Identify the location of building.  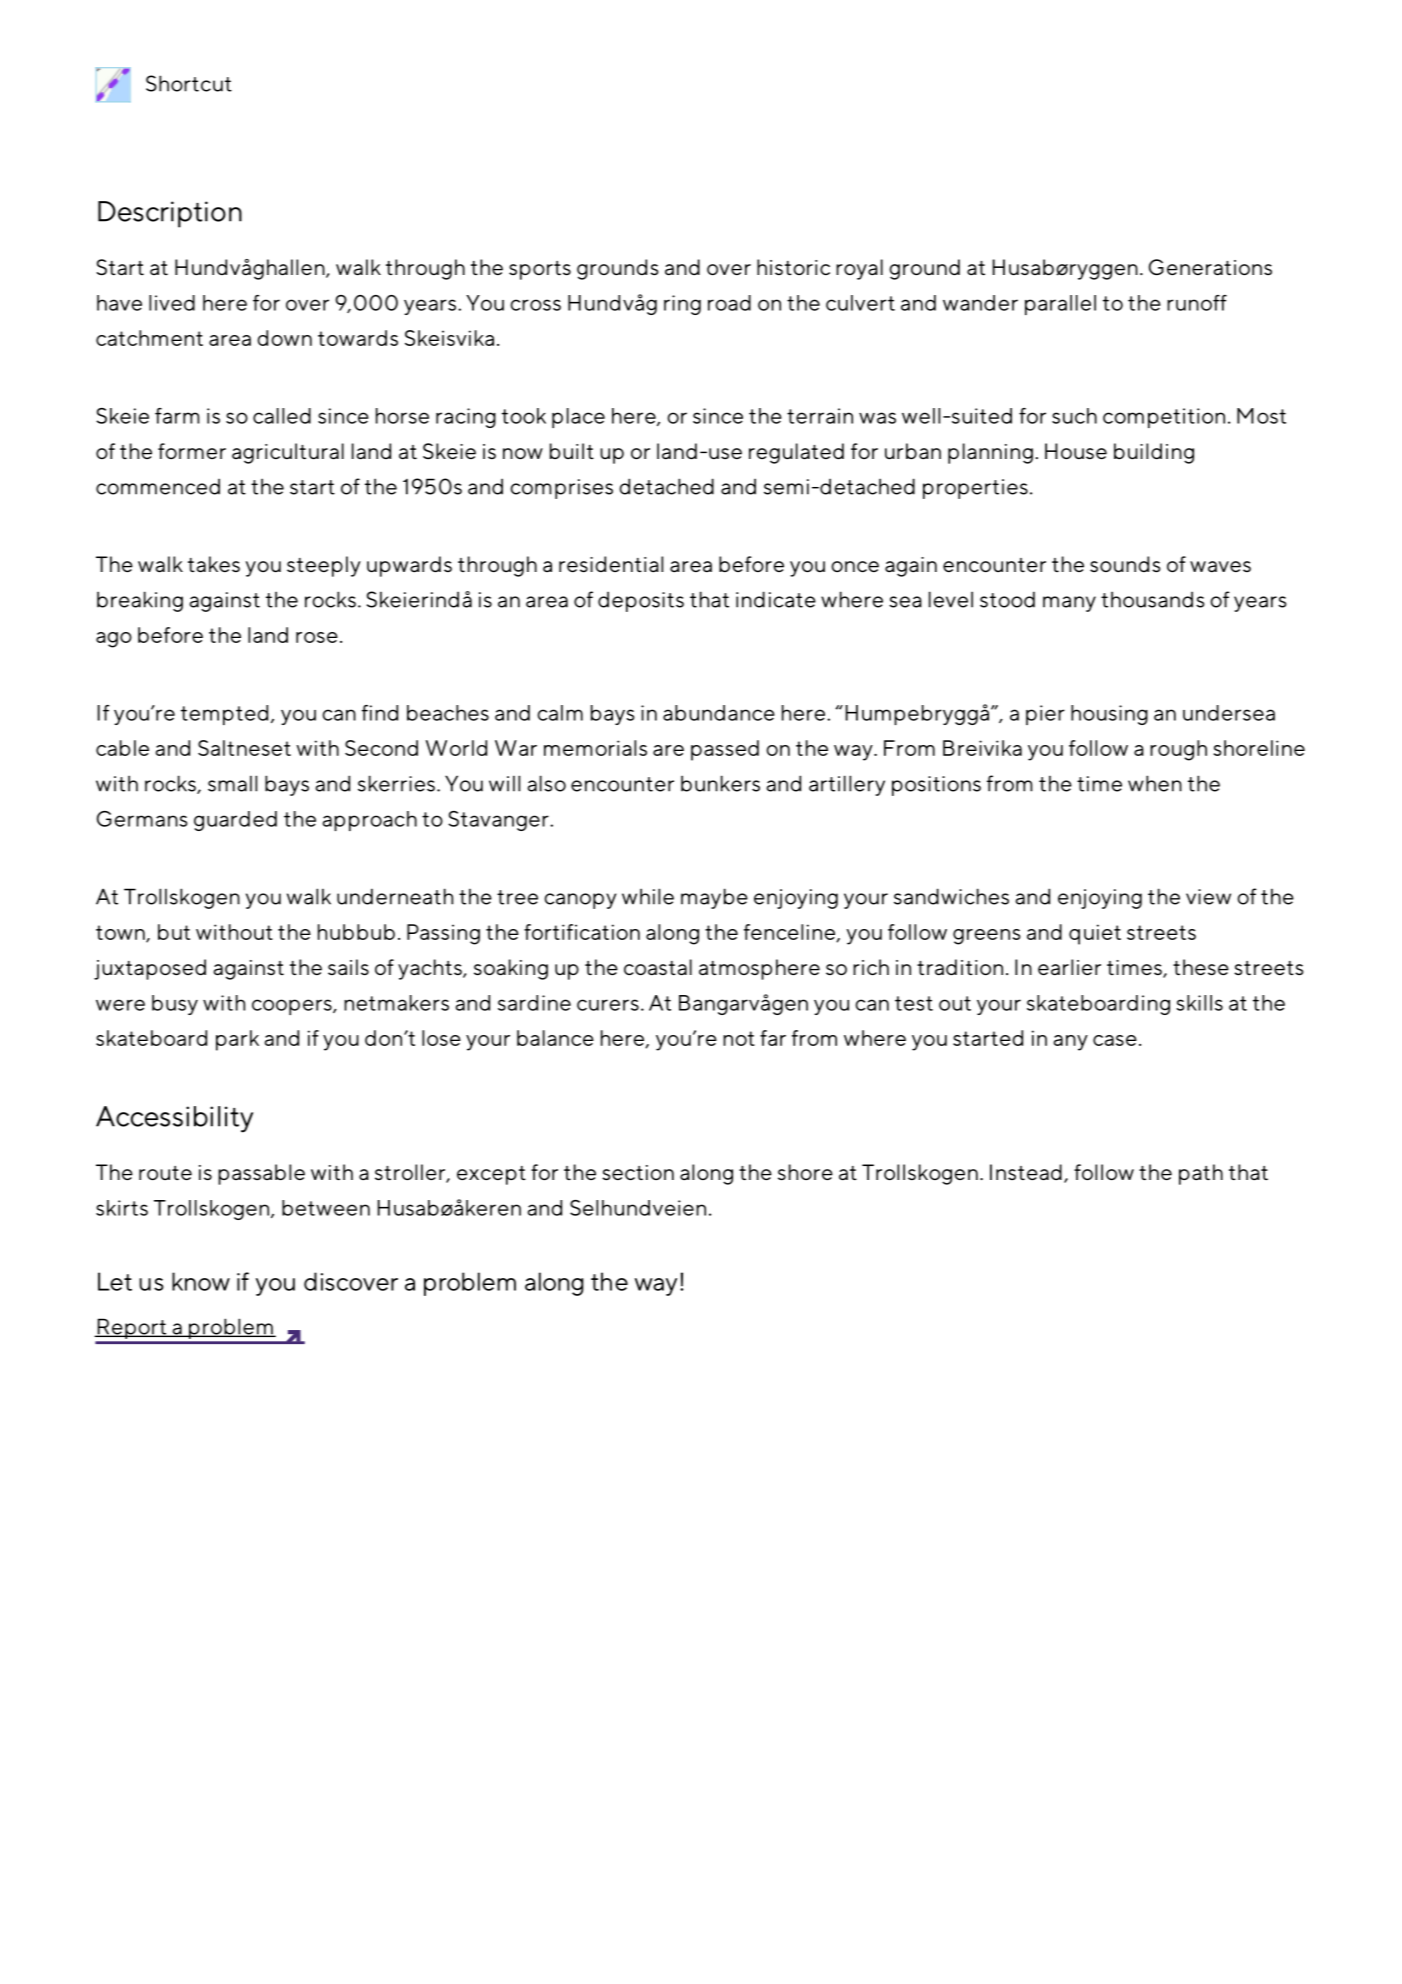
(1154, 453).
